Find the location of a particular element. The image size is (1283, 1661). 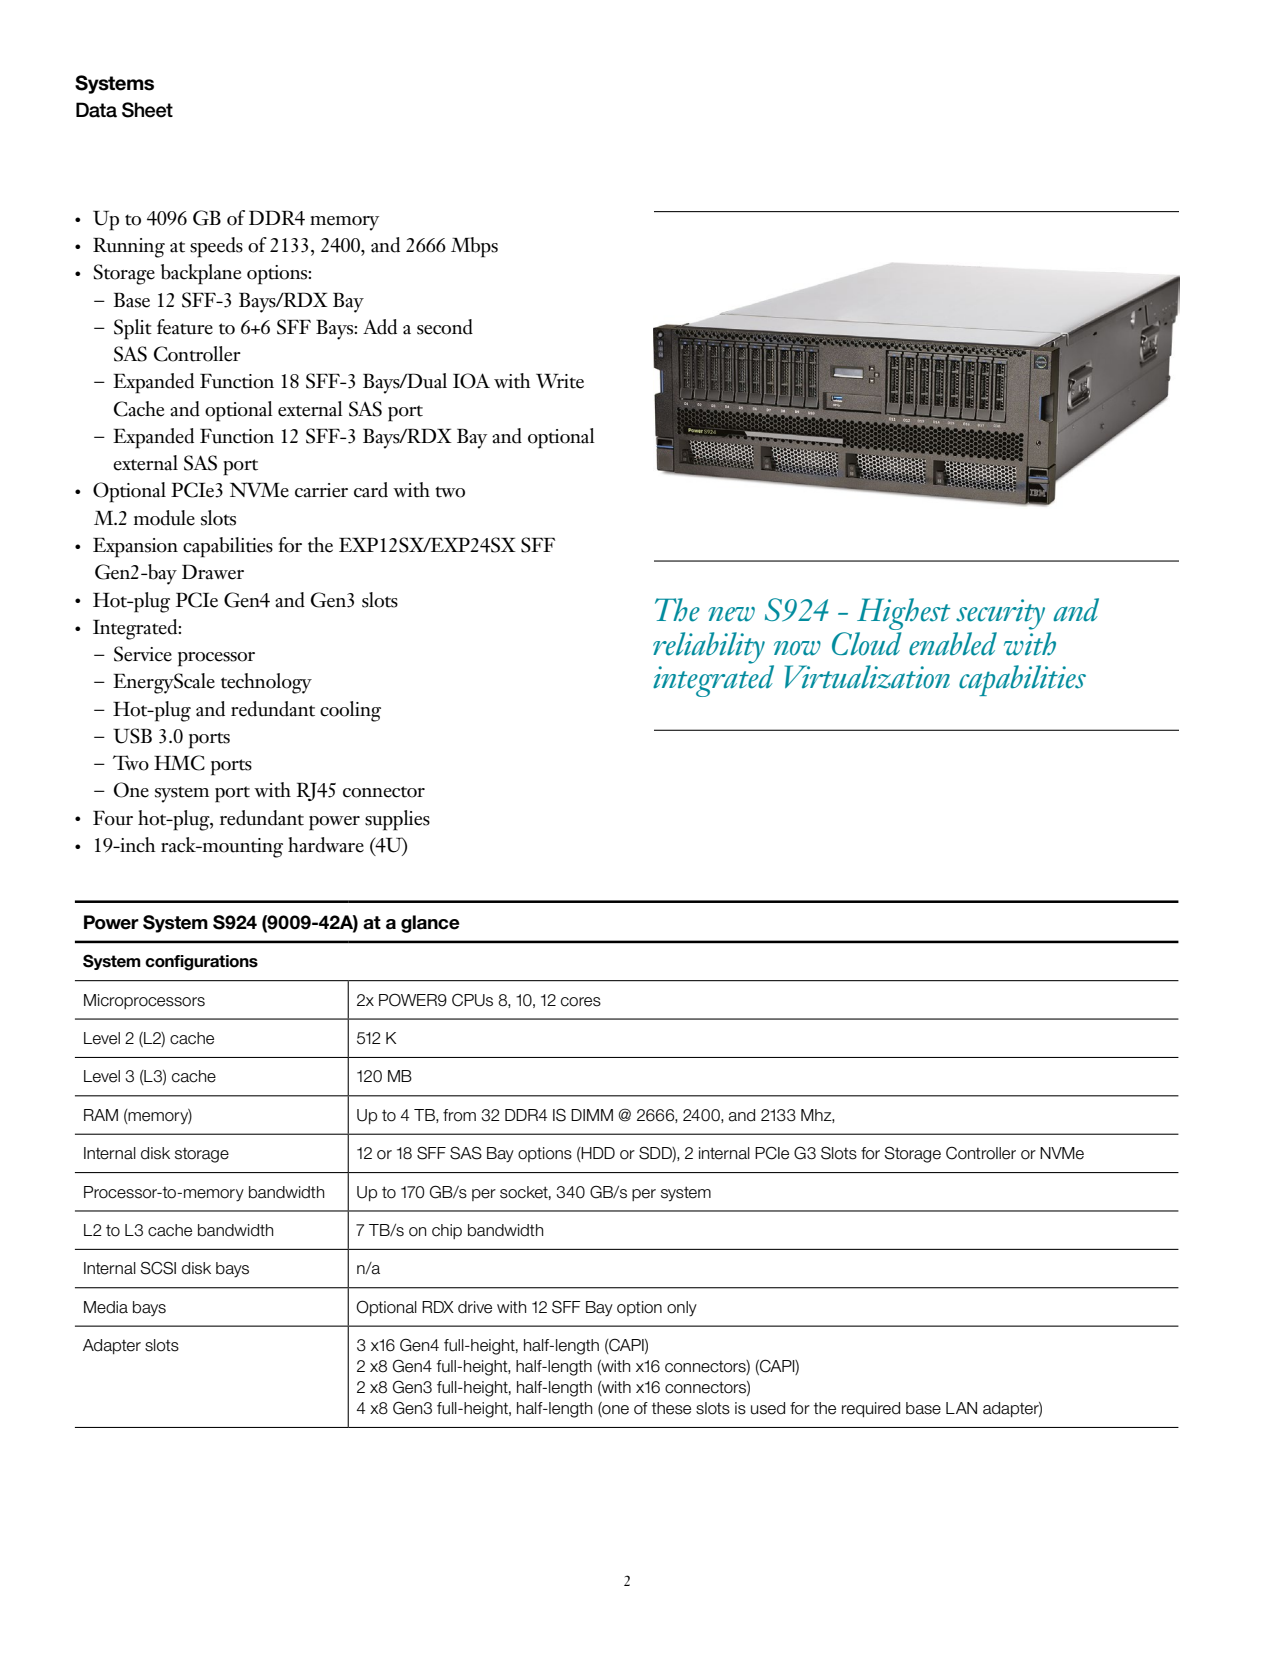

configurations is located at coordinates (201, 963).
